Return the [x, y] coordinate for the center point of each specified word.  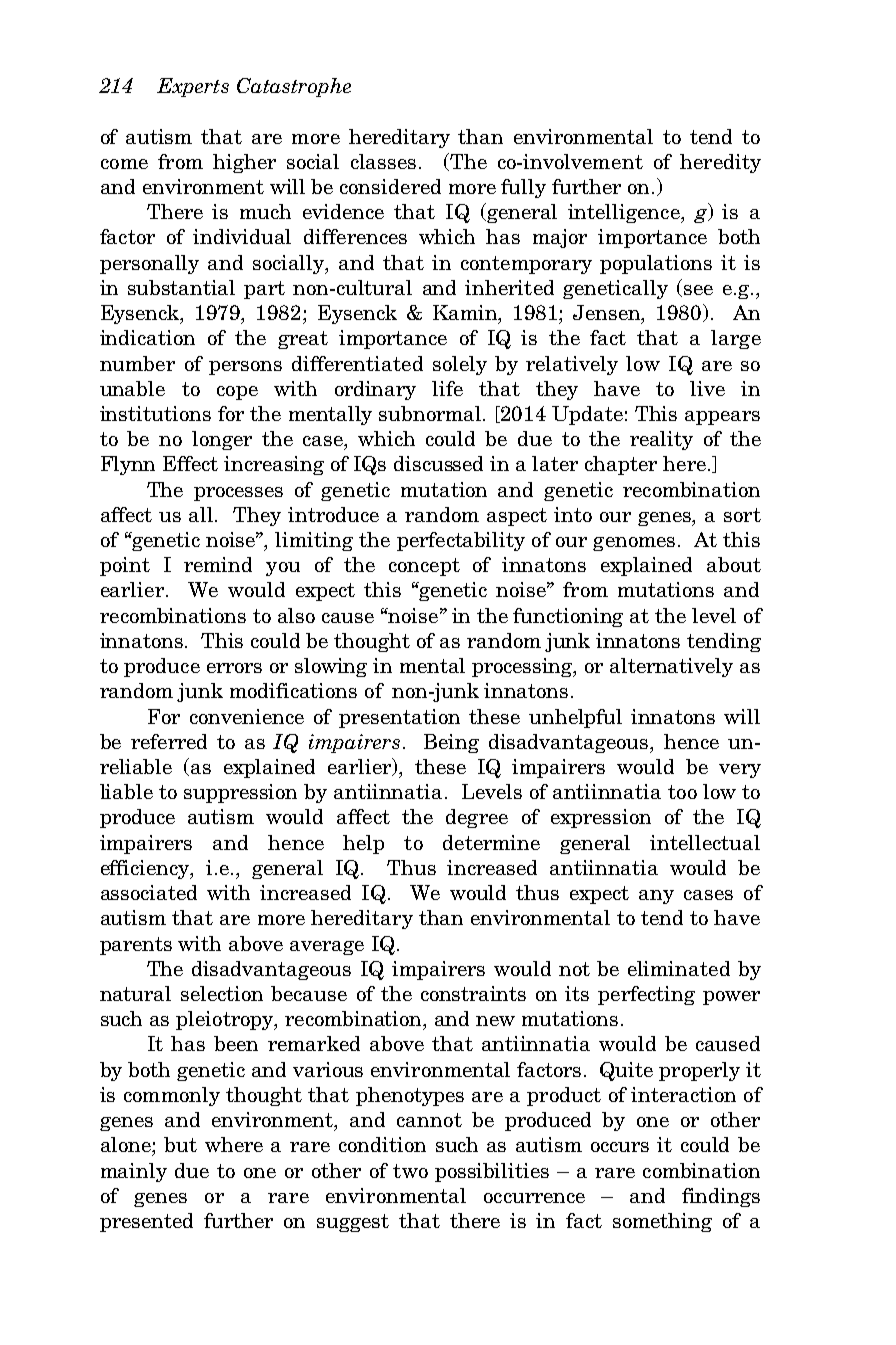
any [656, 897]
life [447, 388]
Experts [193, 87]
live [707, 388]
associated [149, 892]
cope [237, 393]
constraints [473, 993]
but [180, 1144]
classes [383, 161]
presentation [399, 718]
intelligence [625, 213]
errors [234, 668]
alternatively [671, 667]
